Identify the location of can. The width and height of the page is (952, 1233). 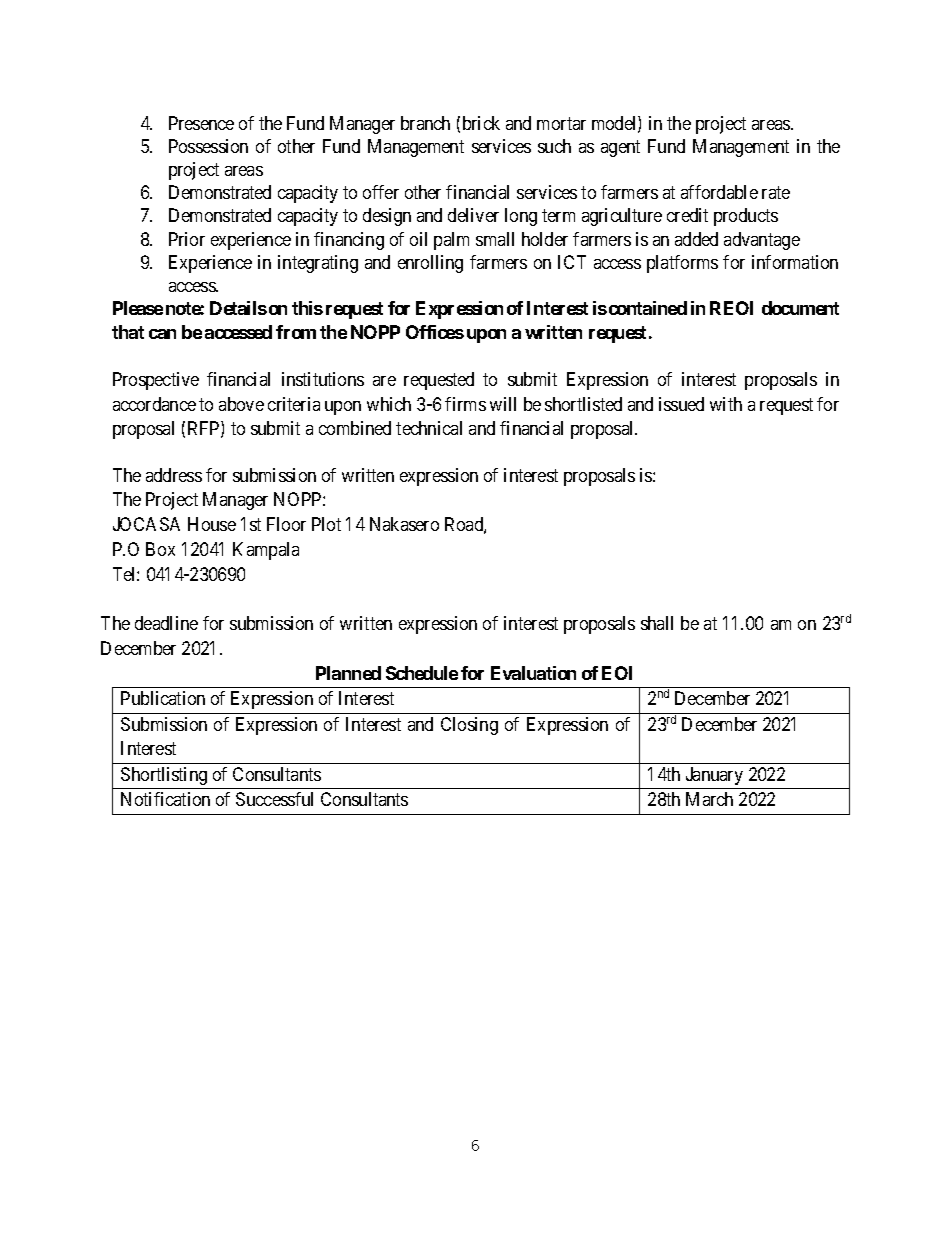
(162, 334).
